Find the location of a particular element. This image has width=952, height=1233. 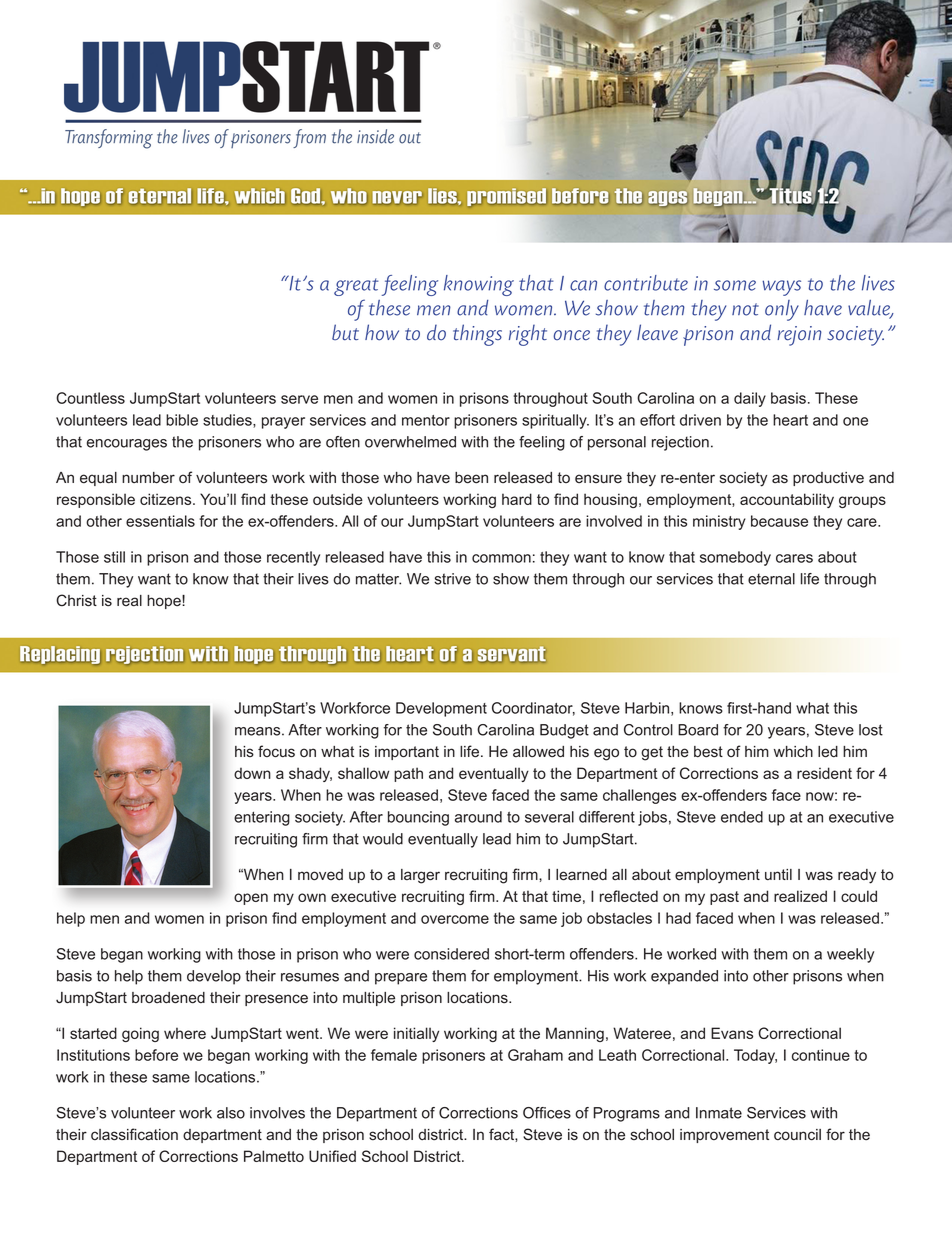

only is located at coordinates (782, 310).
